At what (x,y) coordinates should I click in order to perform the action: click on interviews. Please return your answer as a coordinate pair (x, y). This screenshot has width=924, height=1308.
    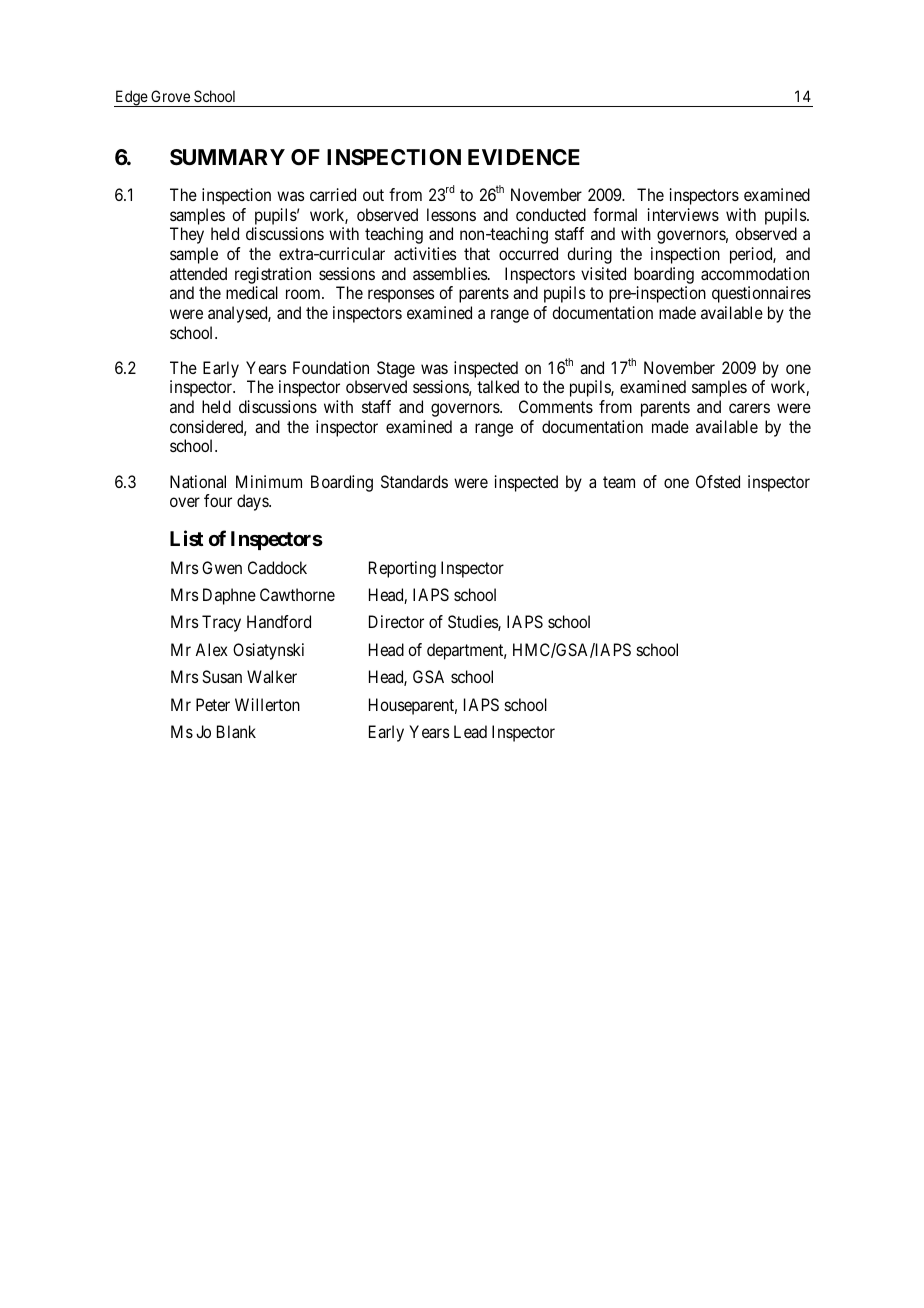
    Looking at the image, I should click on (683, 214).
